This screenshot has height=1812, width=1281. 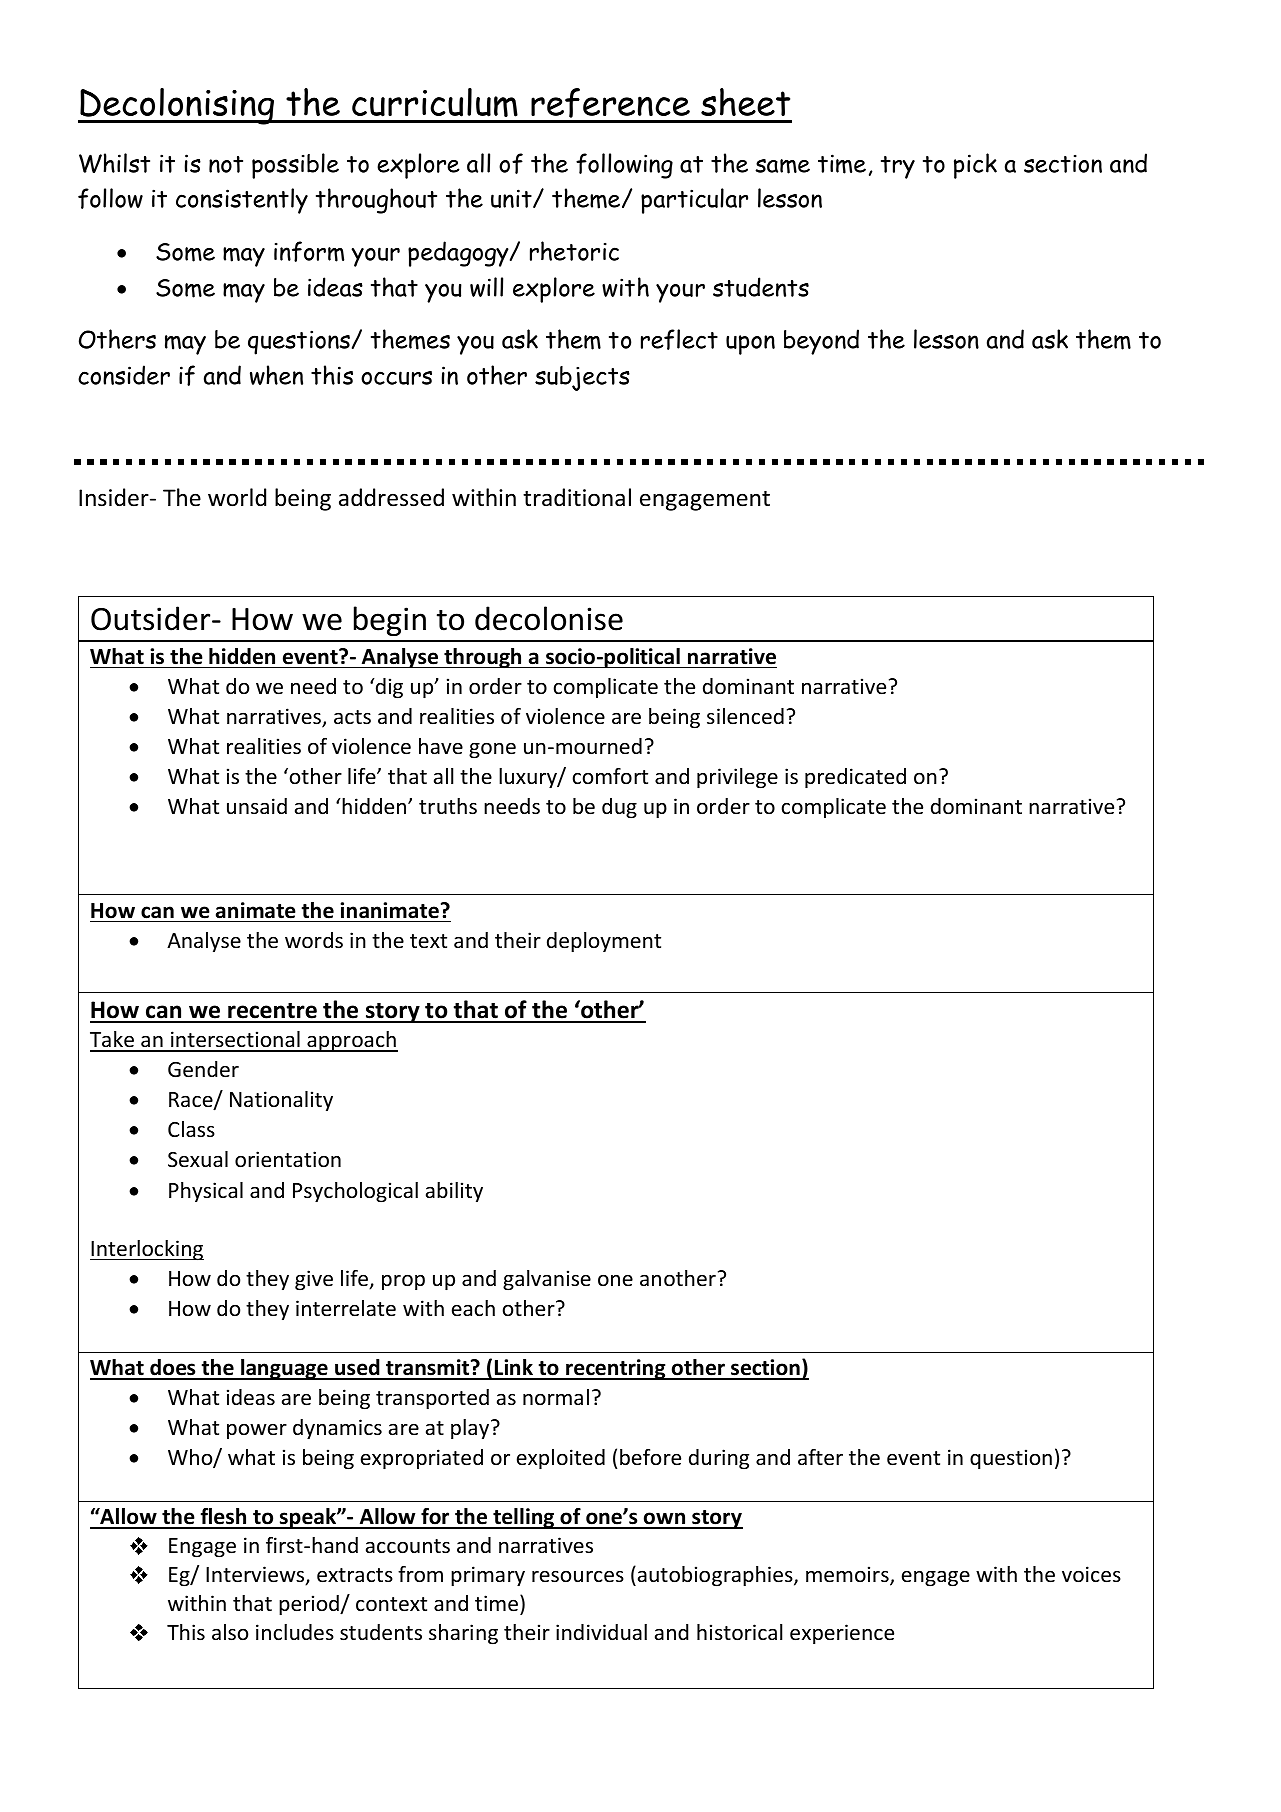 What do you see at coordinates (855, 778) in the screenshot?
I see `predicated` at bounding box center [855, 778].
